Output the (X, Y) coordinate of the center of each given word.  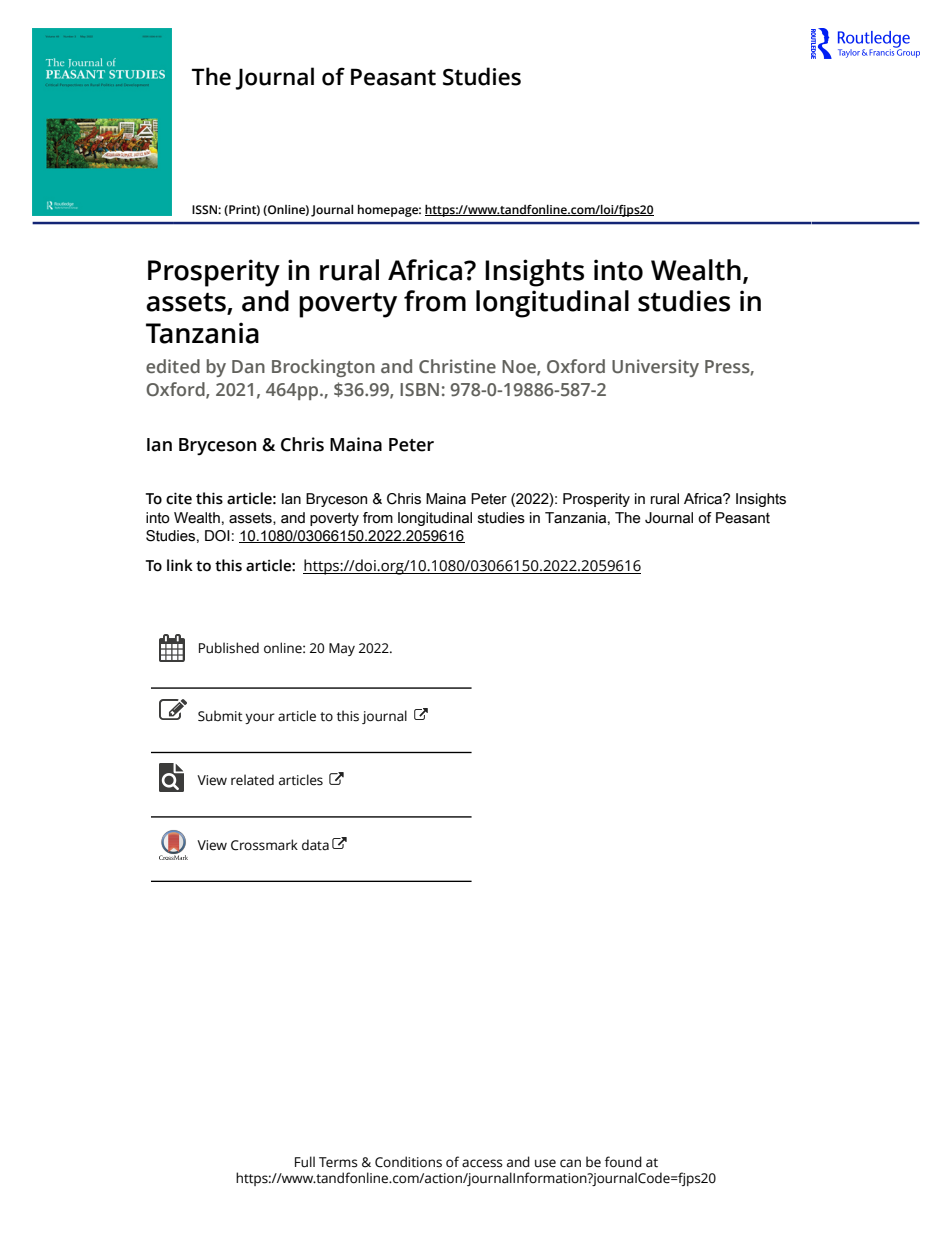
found (623, 1162)
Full (305, 1162)
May (342, 649)
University (655, 368)
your (260, 718)
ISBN (419, 389)
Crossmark (264, 845)
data (315, 845)
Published (229, 648)
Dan (248, 366)
